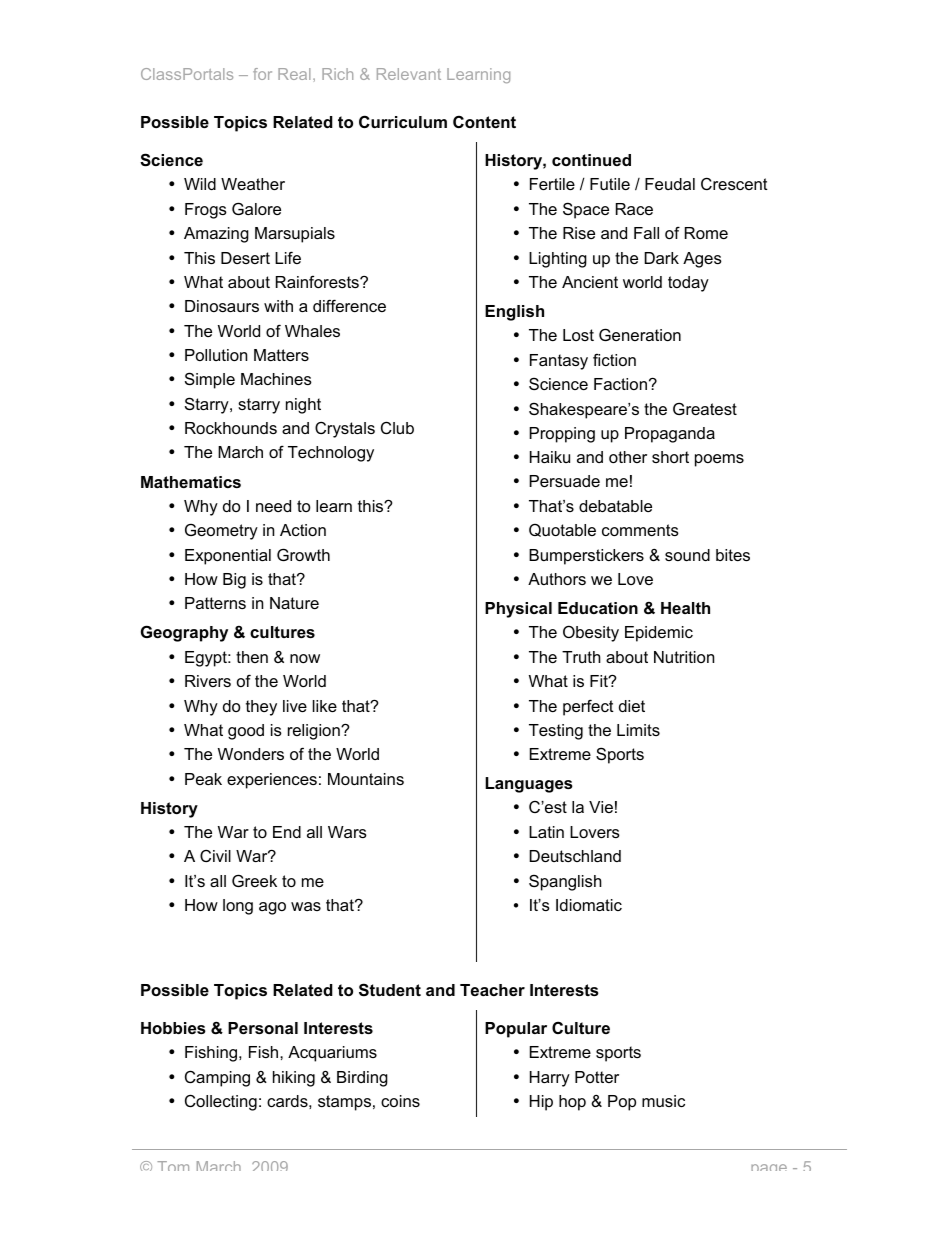 The height and width of the screenshot is (1233, 952). Describe the element at coordinates (638, 730) in the screenshot. I see `Limits` at that location.
